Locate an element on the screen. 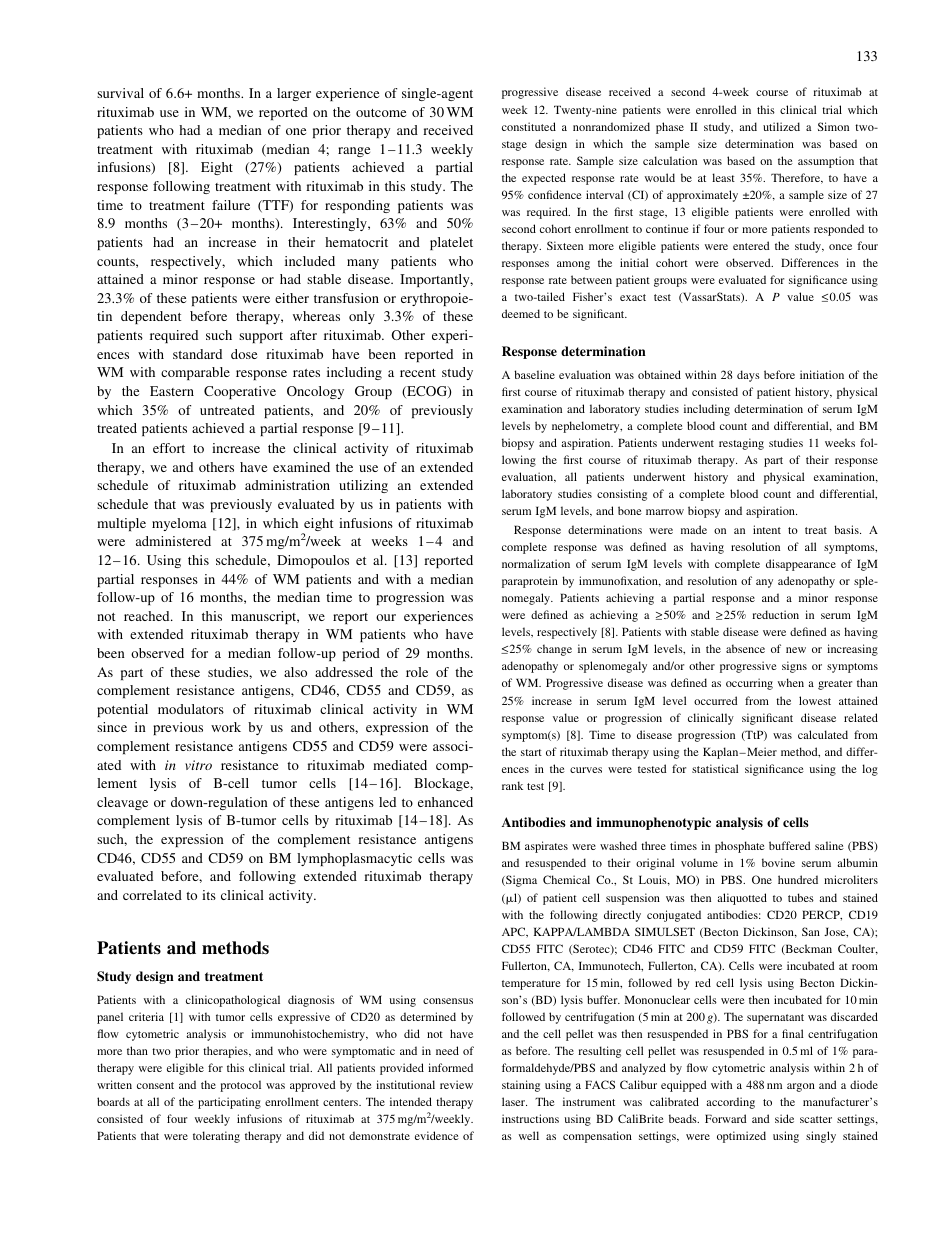 This screenshot has width=952, height=1233. constituted is located at coordinates (529, 126).
